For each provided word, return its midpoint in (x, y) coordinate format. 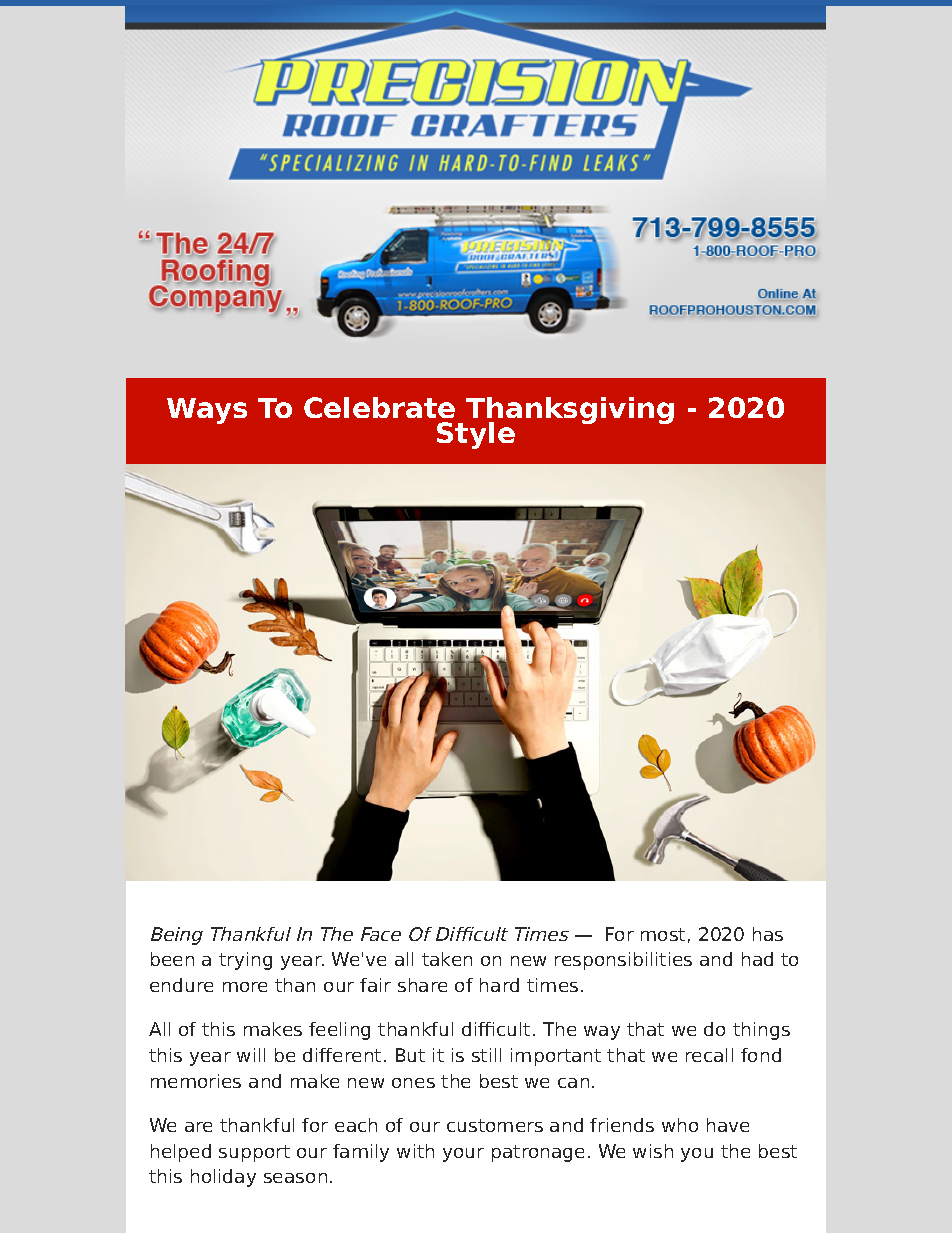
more (245, 987)
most (663, 934)
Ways (207, 411)
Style (476, 435)
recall (709, 1055)
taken (447, 959)
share (422, 985)
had (757, 959)
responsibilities (623, 961)
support (254, 1153)
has (768, 934)
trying (245, 961)
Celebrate (379, 407)
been (172, 959)
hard (499, 985)
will (251, 1055)
